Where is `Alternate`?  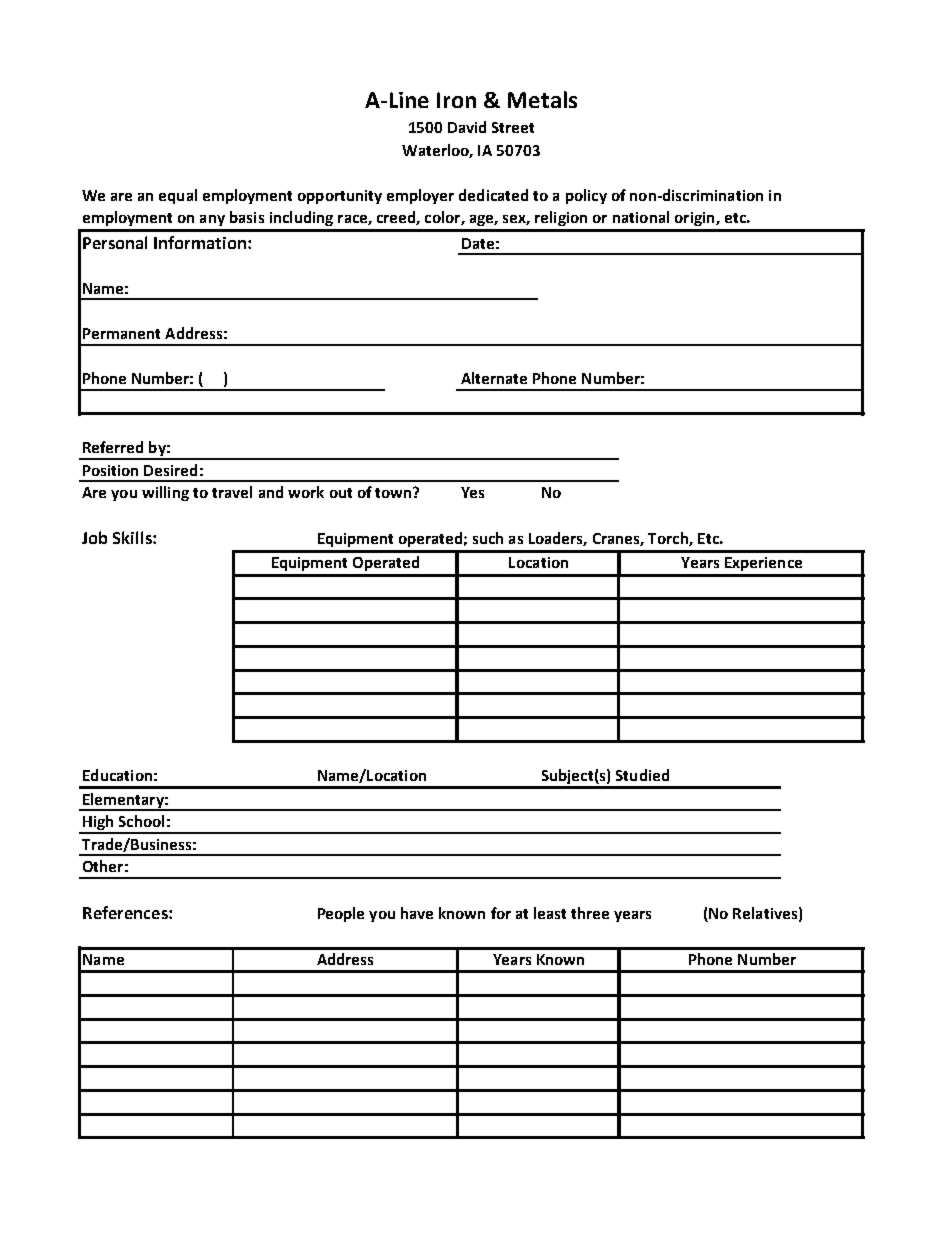 Alternate is located at coordinates (494, 378).
